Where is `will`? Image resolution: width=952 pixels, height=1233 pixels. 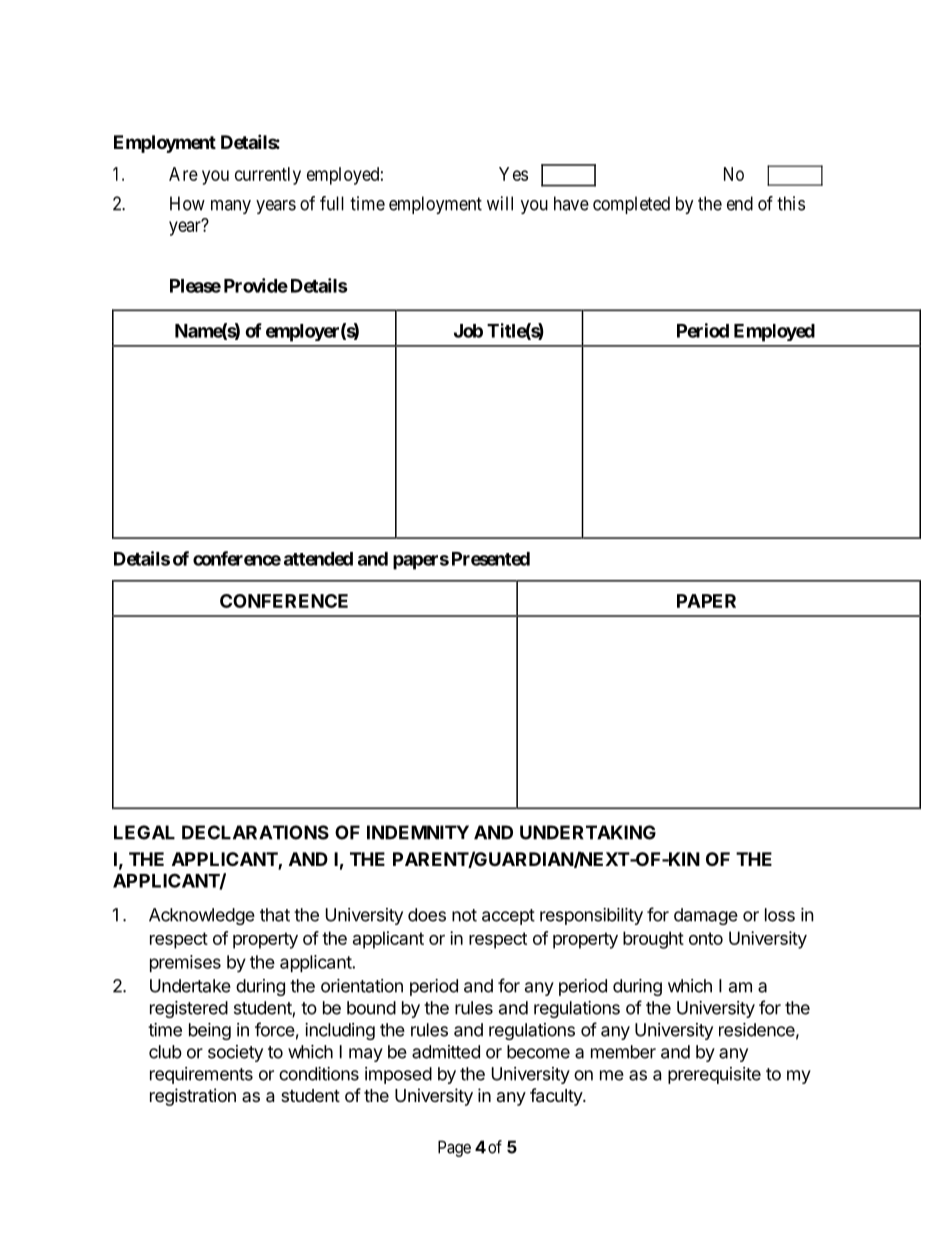
will is located at coordinates (500, 203).
